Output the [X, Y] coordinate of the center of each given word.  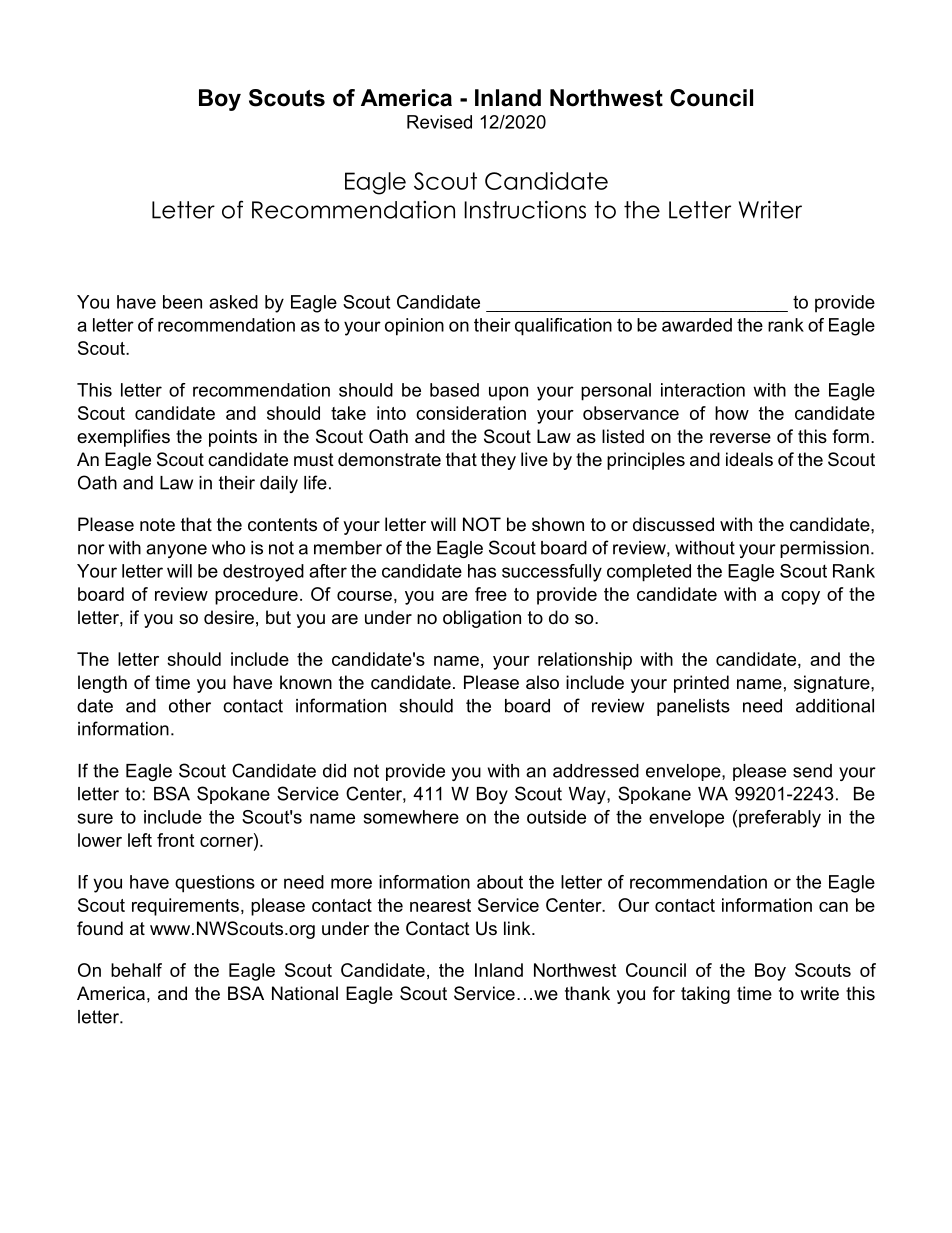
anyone [176, 551]
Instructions [525, 209]
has [482, 571]
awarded [697, 325]
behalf [136, 970]
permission [824, 549]
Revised [439, 122]
